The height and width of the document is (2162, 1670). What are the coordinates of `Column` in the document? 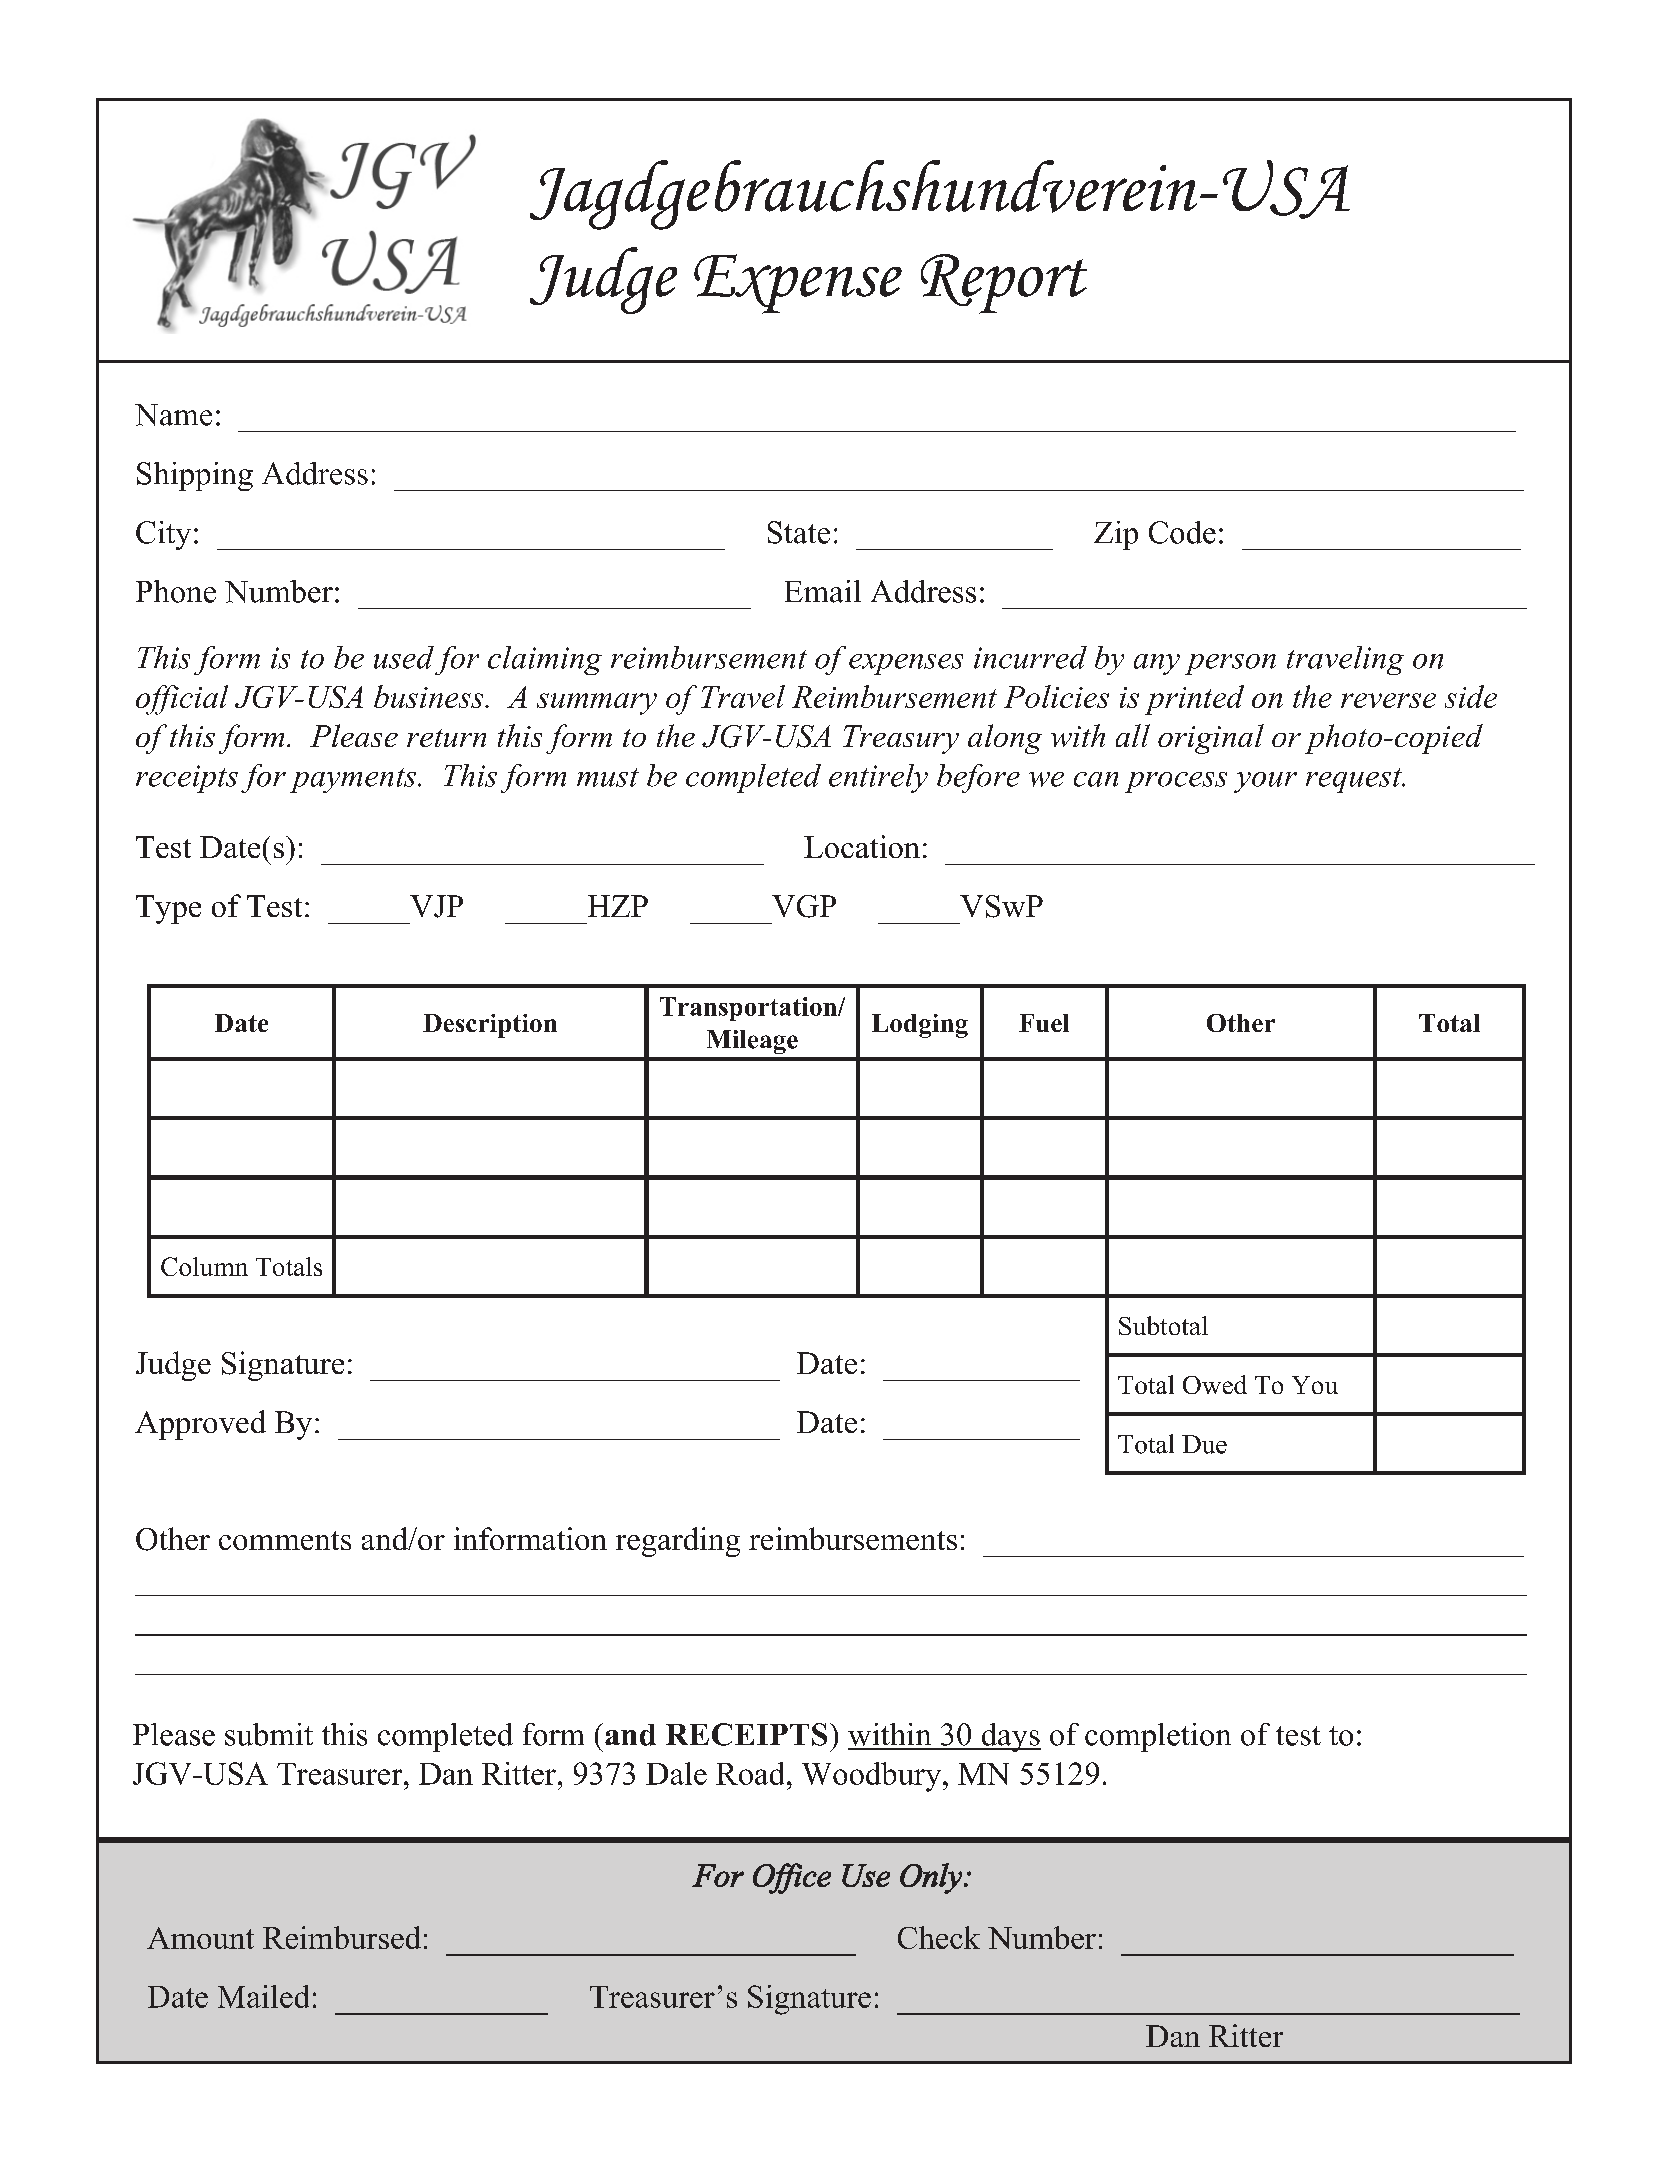 It's located at (204, 1266).
